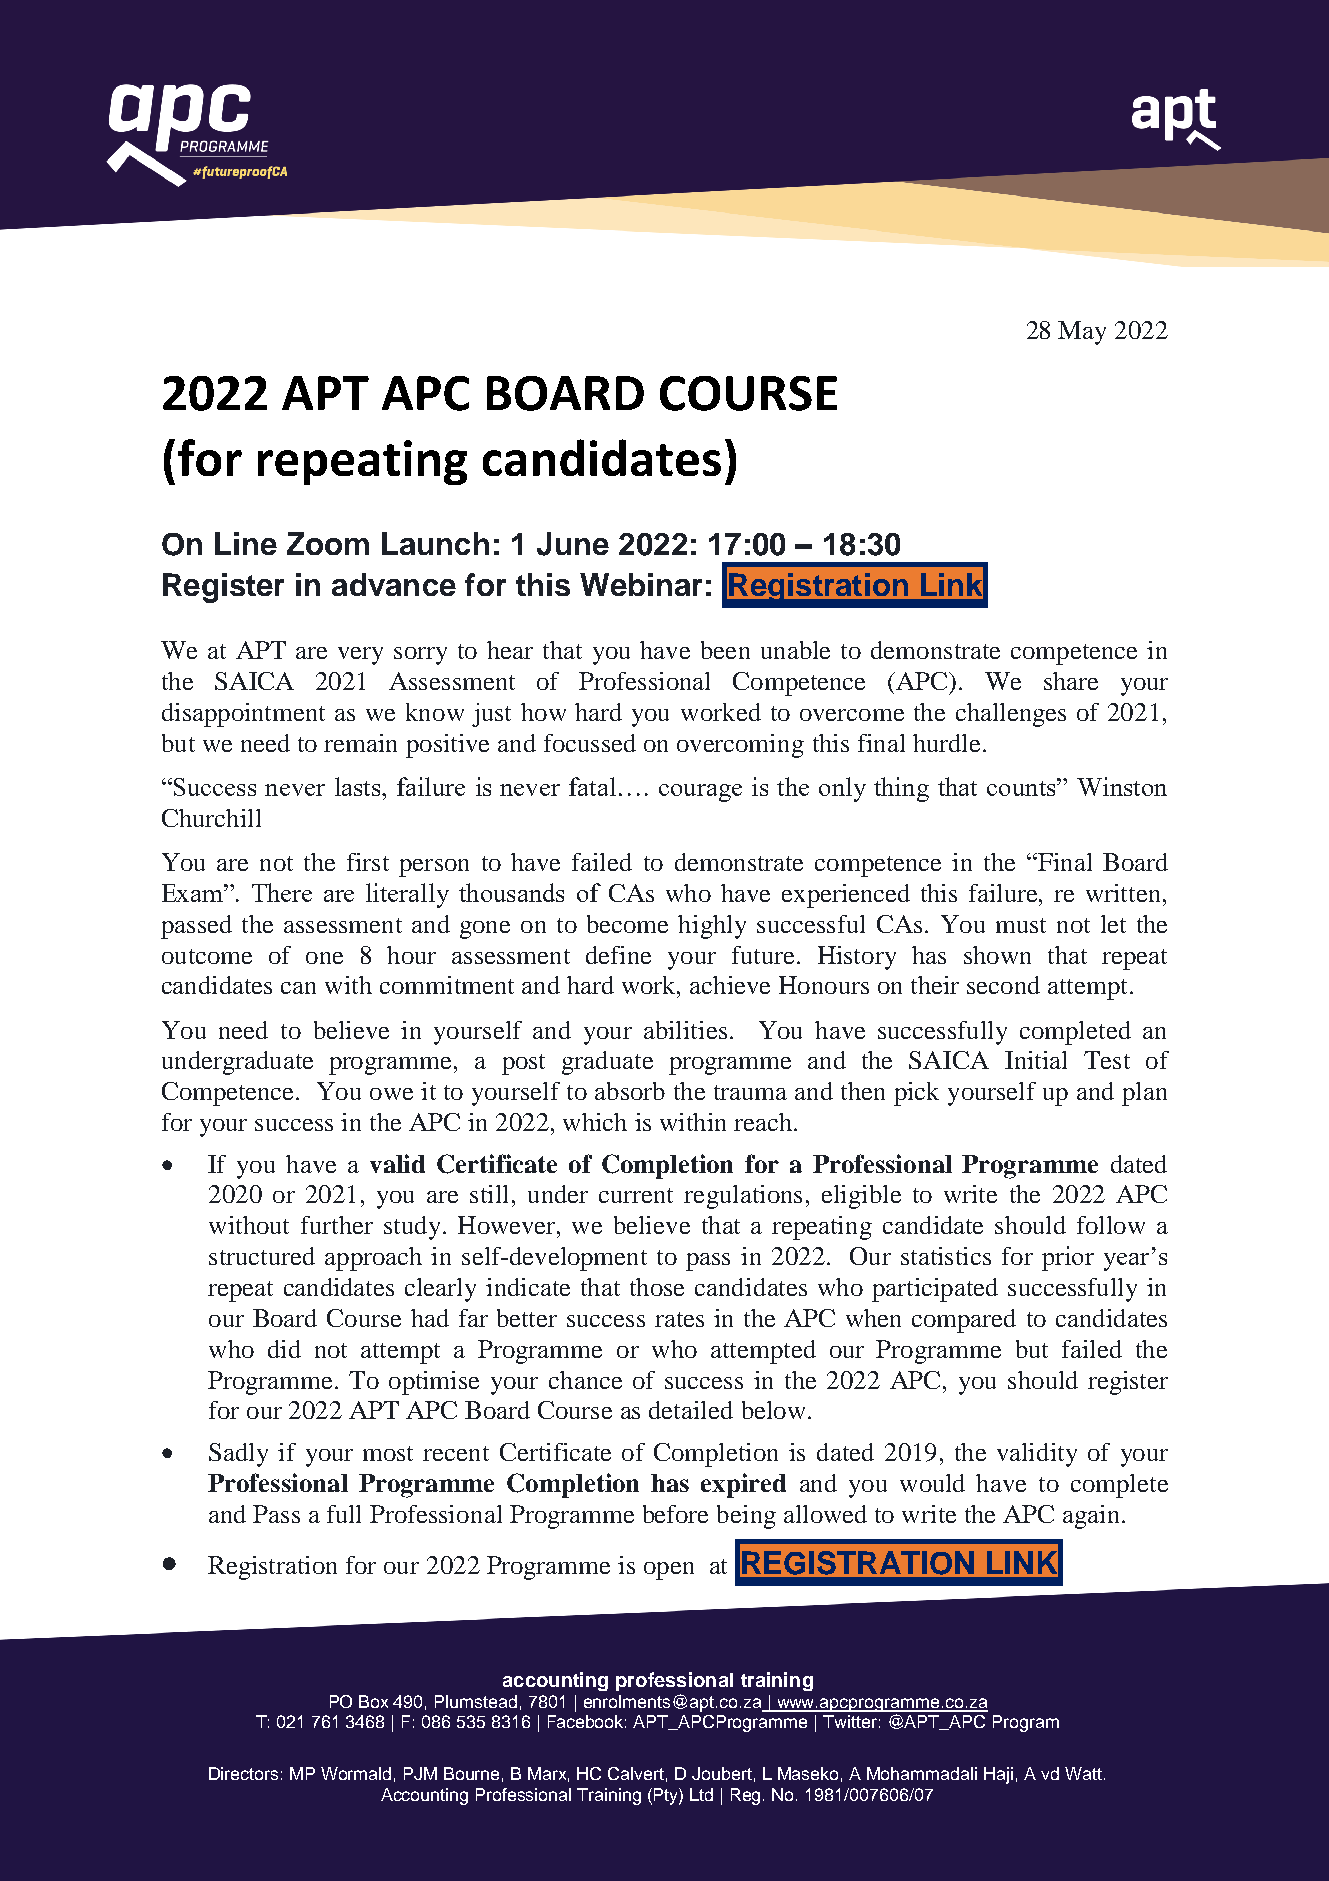 The width and height of the image is (1329, 1881). What do you see at coordinates (964, 1321) in the image?
I see `compared` at bounding box center [964, 1321].
